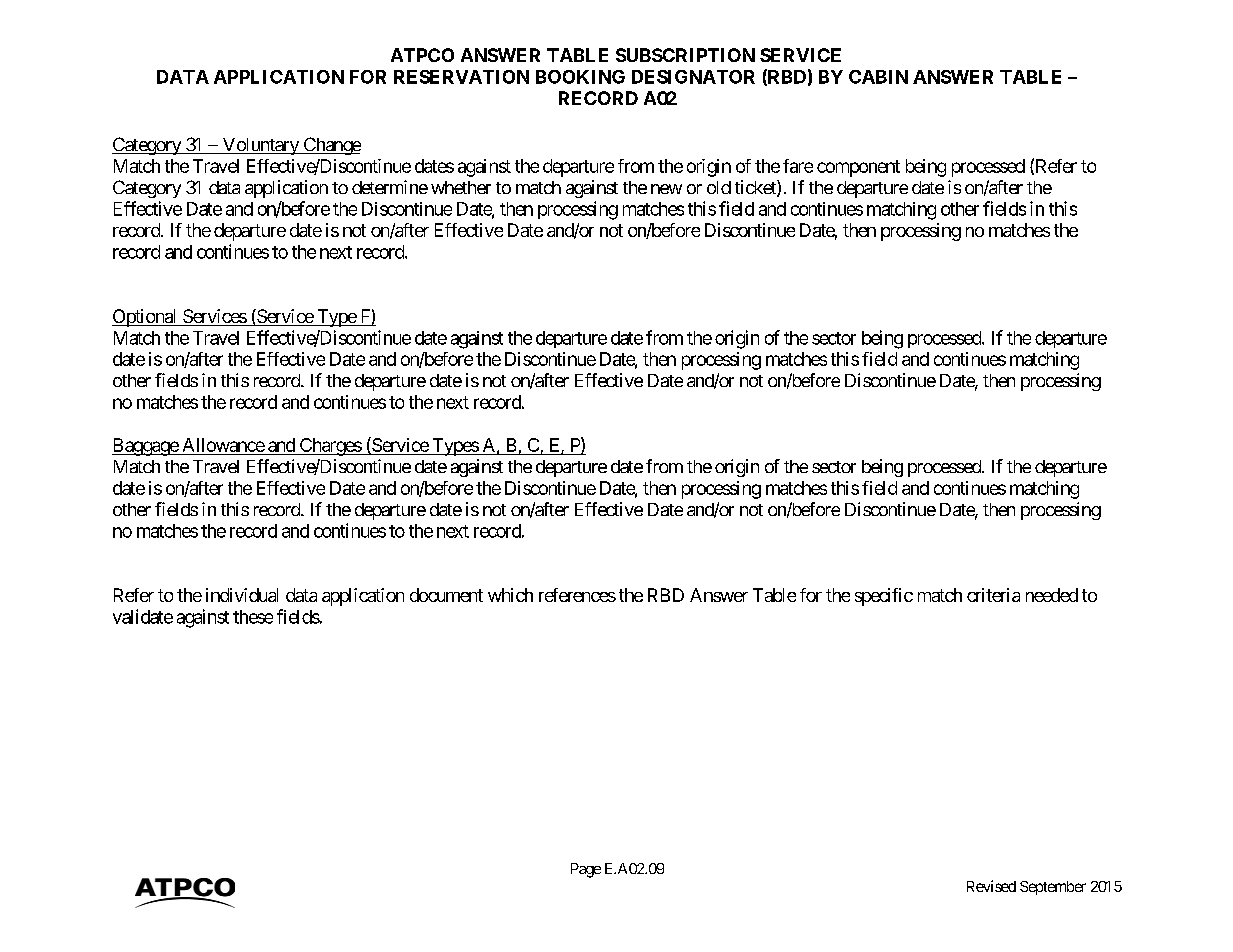  What do you see at coordinates (580, 77) in the screenshot?
I see `BOOKING` at bounding box center [580, 77].
